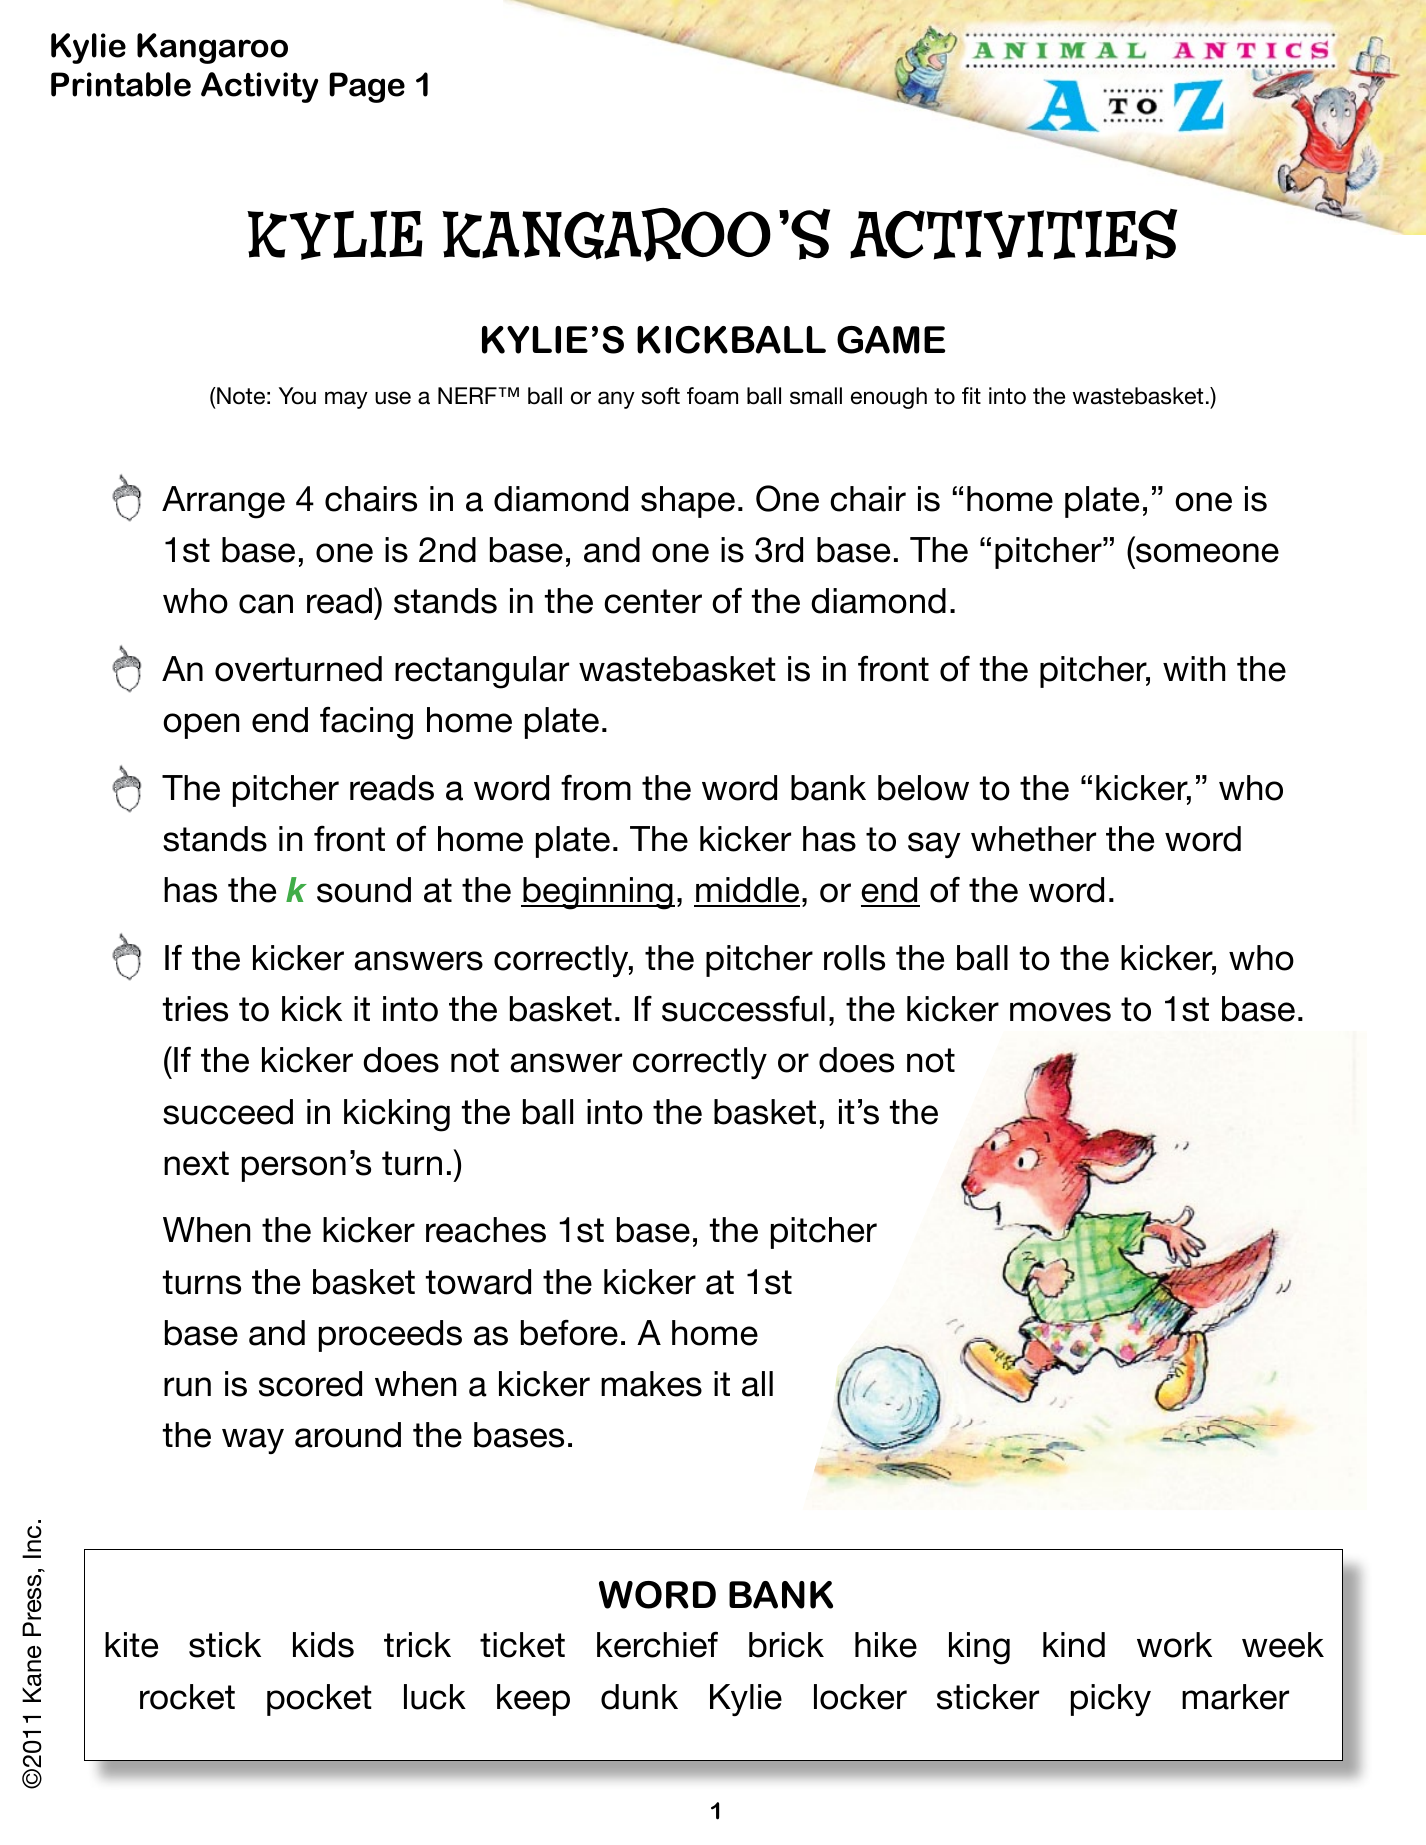 This screenshot has width=1426, height=1845. Describe the element at coordinates (364, 890) in the screenshot. I see `sound` at that location.
